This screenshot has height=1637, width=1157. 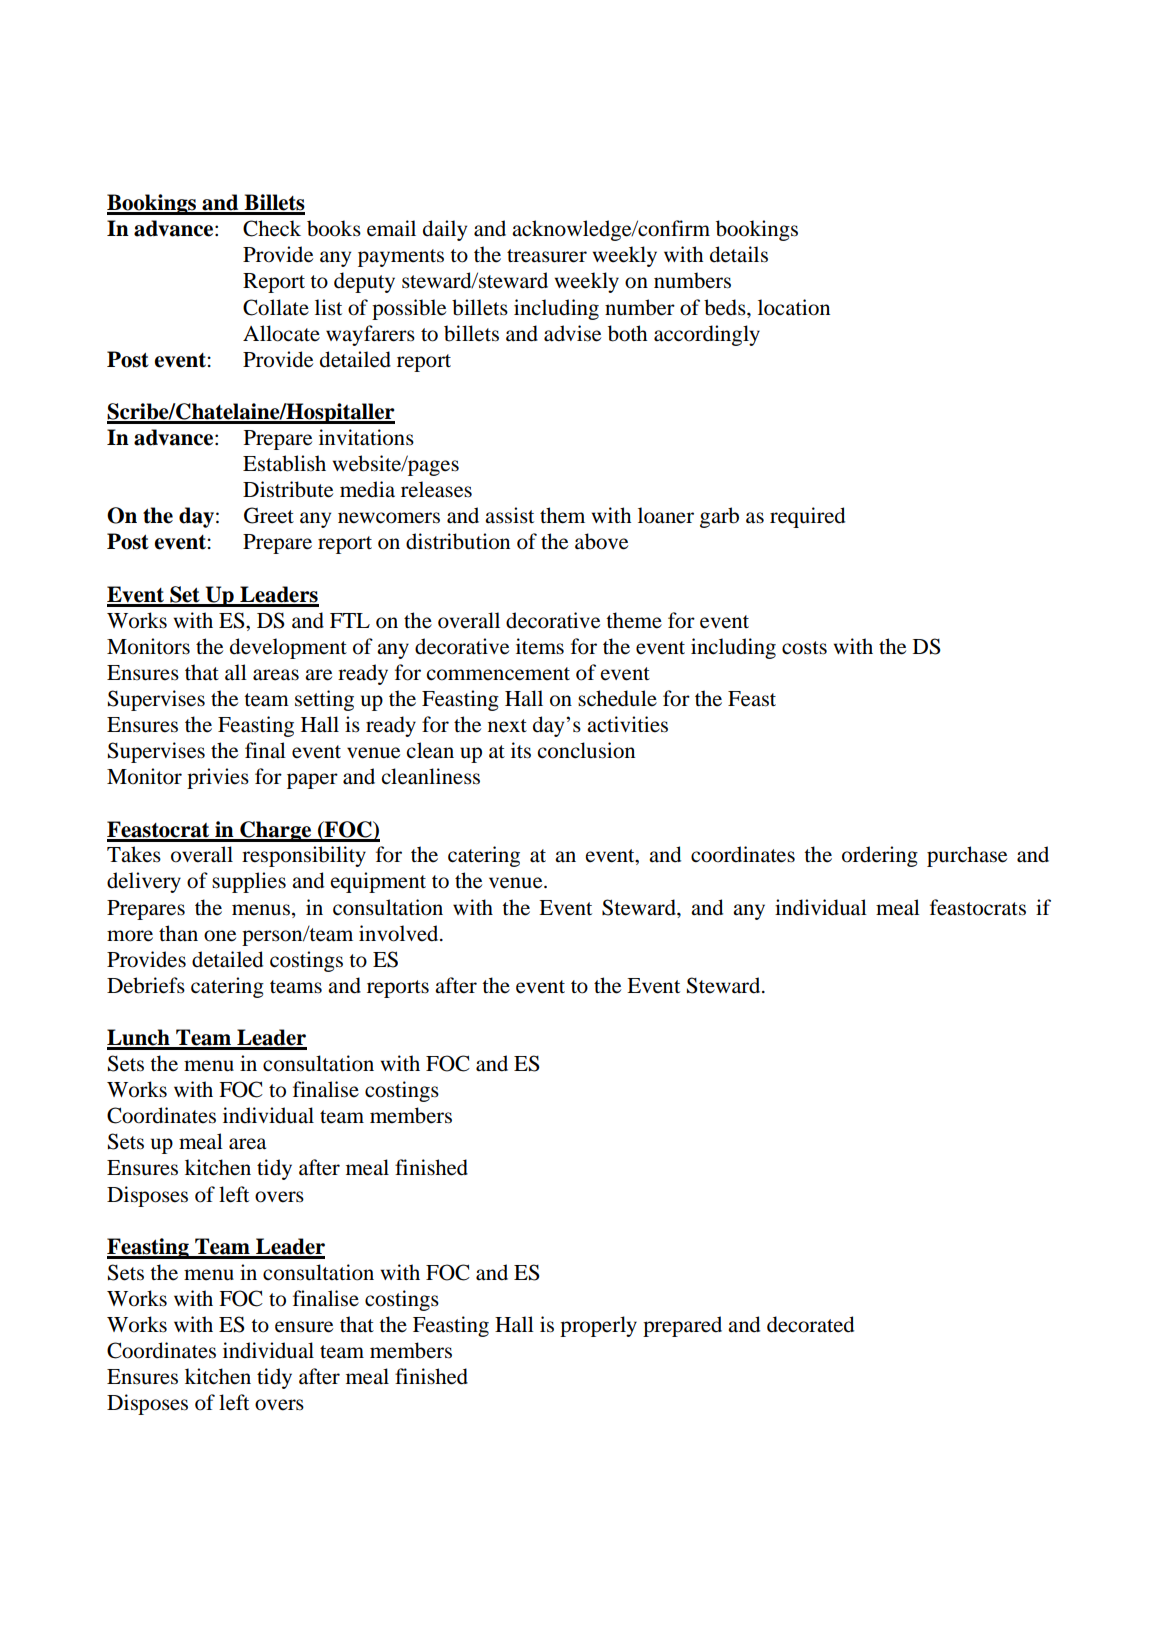 What do you see at coordinates (598, 1326) in the screenshot?
I see `properly` at bounding box center [598, 1326].
